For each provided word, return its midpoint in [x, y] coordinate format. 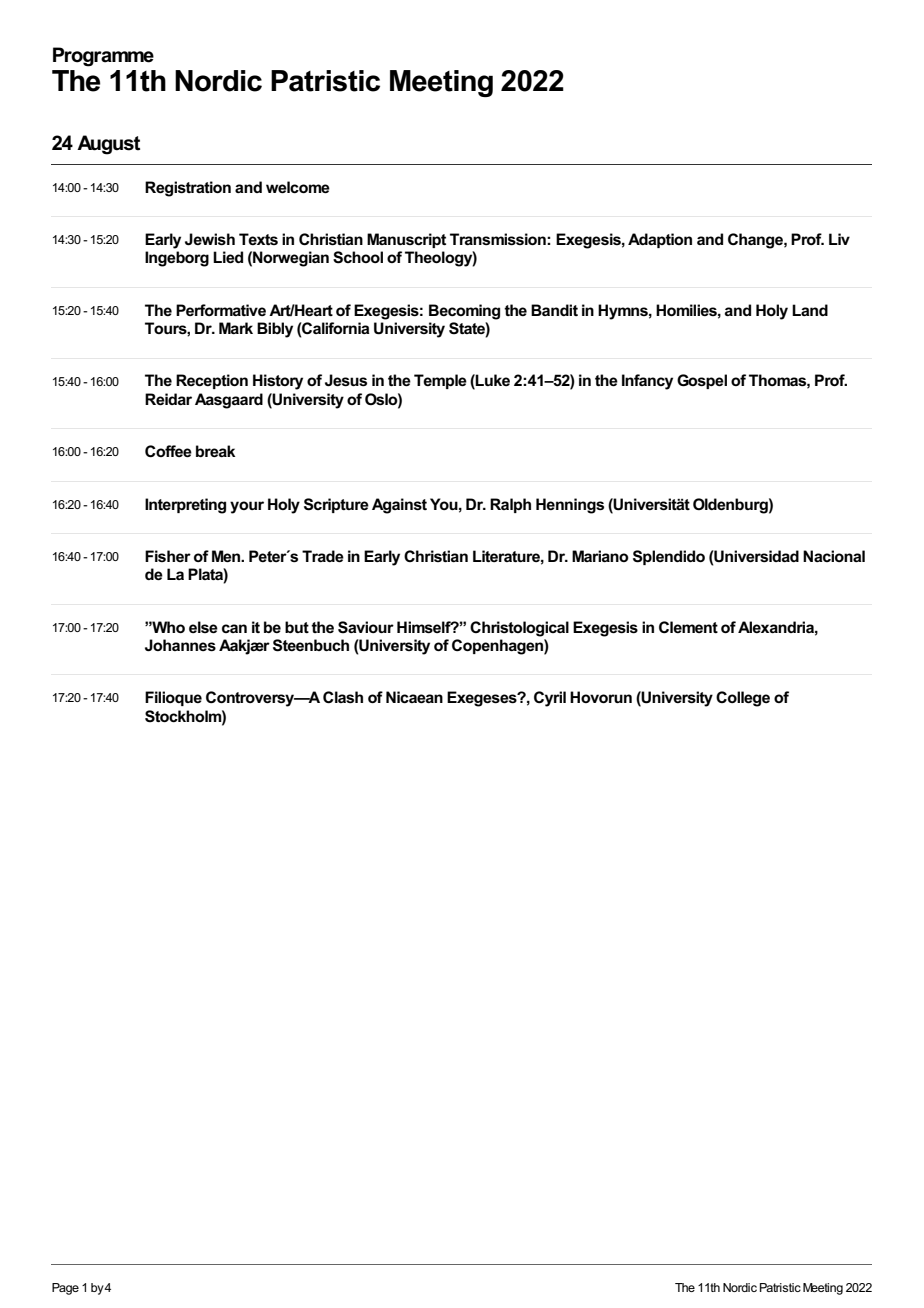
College [743, 699]
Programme [103, 57]
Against [399, 506]
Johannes [180, 645]
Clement [688, 627]
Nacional [834, 556]
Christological [519, 629]
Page [65, 1289]
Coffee [168, 451]
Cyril [550, 699]
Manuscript [406, 240]
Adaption [660, 240]
